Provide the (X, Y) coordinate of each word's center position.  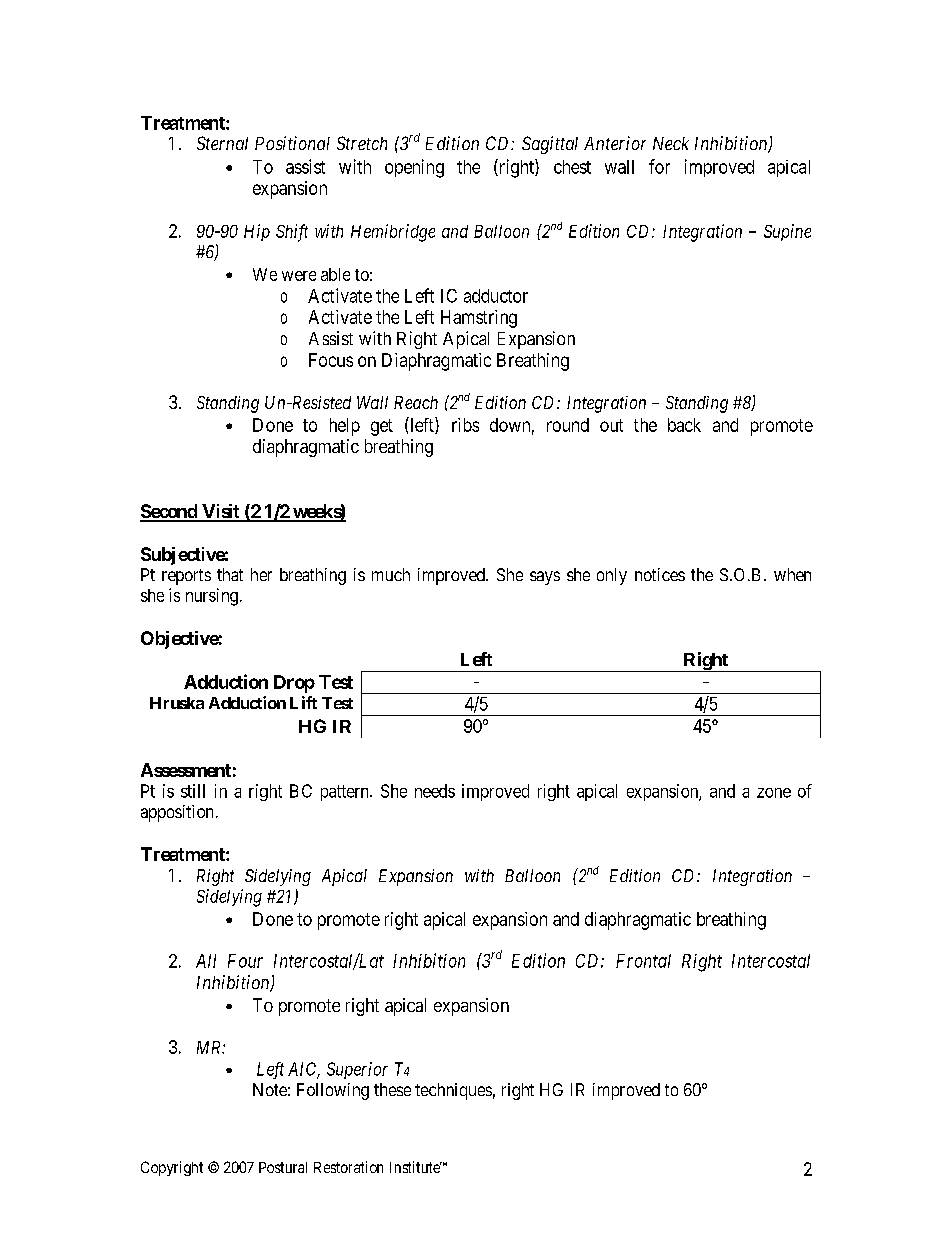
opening (414, 168)
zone (774, 793)
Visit (221, 512)
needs (435, 791)
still (193, 791)
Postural (283, 1167)
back (684, 425)
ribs (465, 425)
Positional (292, 143)
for (659, 166)
